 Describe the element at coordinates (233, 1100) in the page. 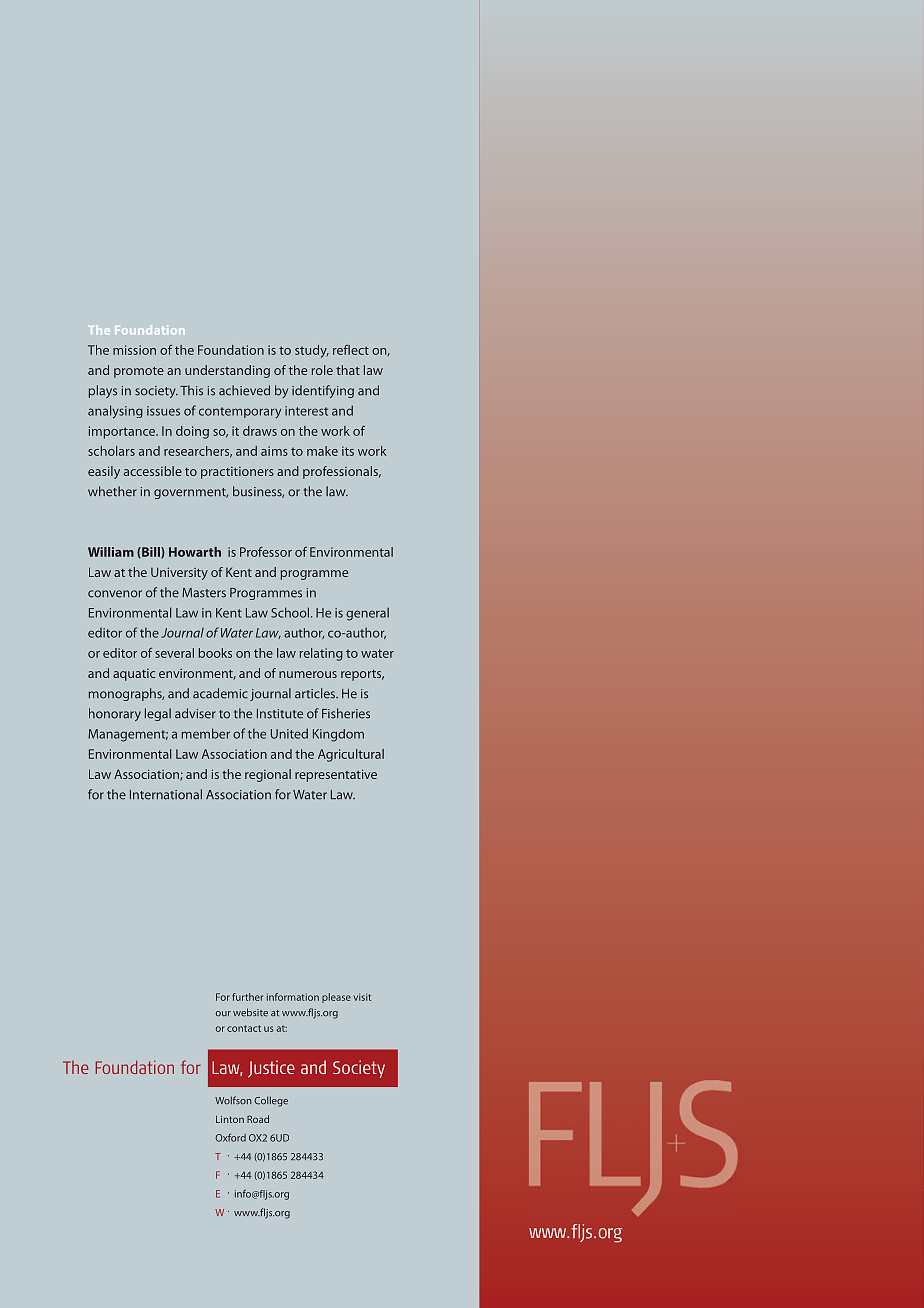

I see `Wolfson` at that location.
